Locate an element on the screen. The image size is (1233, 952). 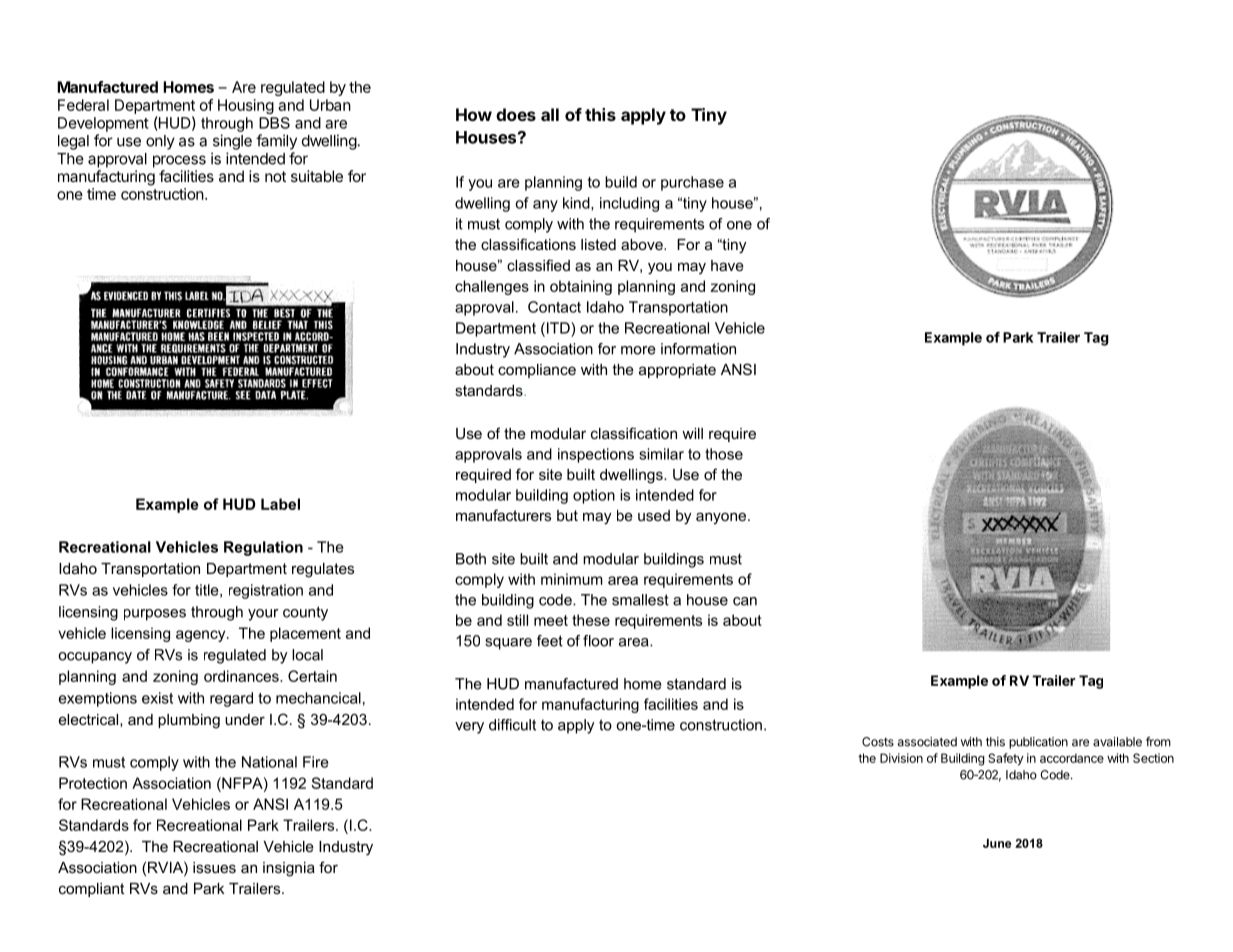
purchase is located at coordinates (692, 183).
